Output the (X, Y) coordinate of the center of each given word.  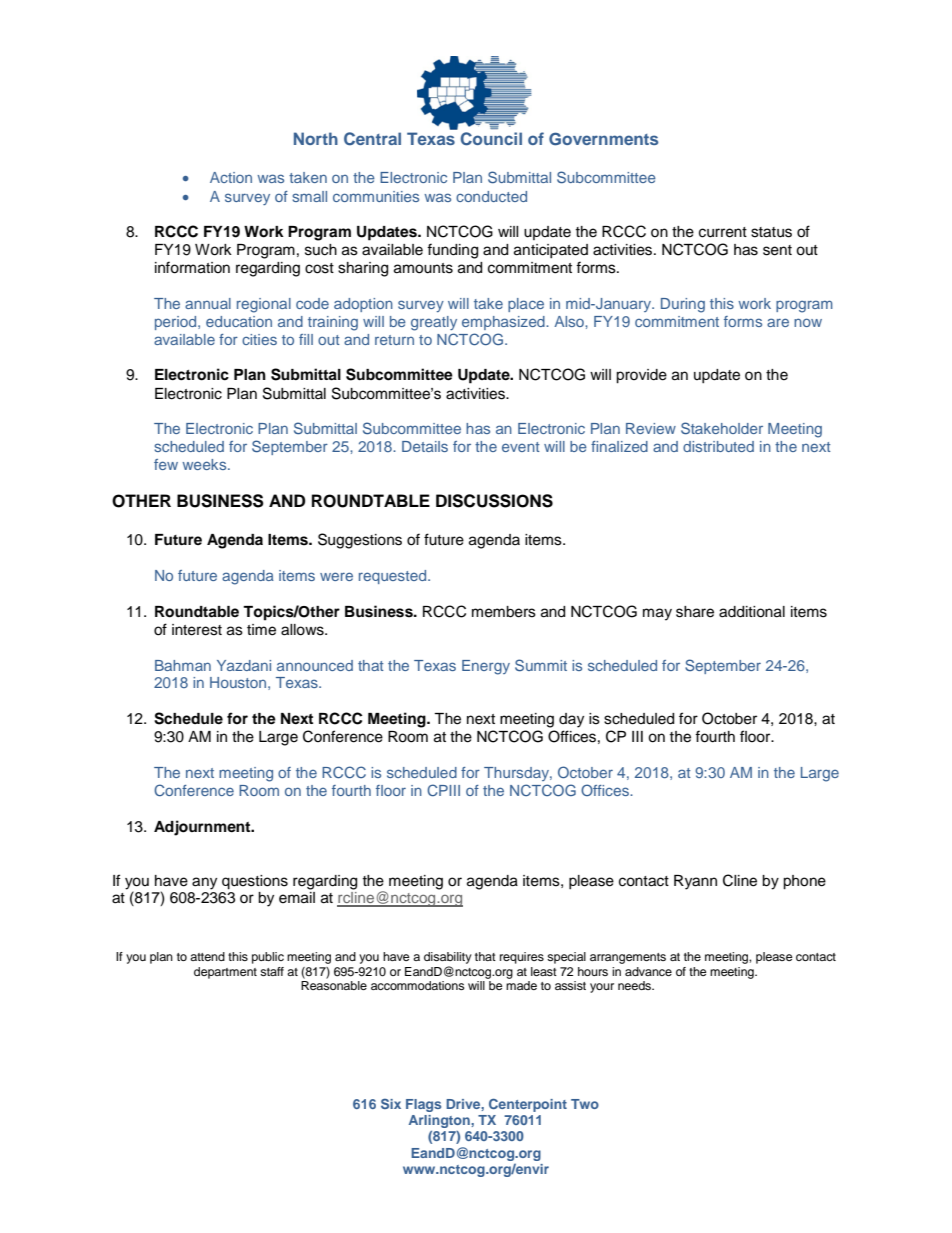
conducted (491, 196)
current (723, 232)
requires (522, 958)
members (504, 612)
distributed (718, 446)
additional (752, 612)
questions (255, 882)
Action (231, 177)
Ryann (695, 882)
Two (585, 1104)
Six (391, 1103)
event (521, 447)
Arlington (440, 1121)
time (261, 630)
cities (259, 339)
